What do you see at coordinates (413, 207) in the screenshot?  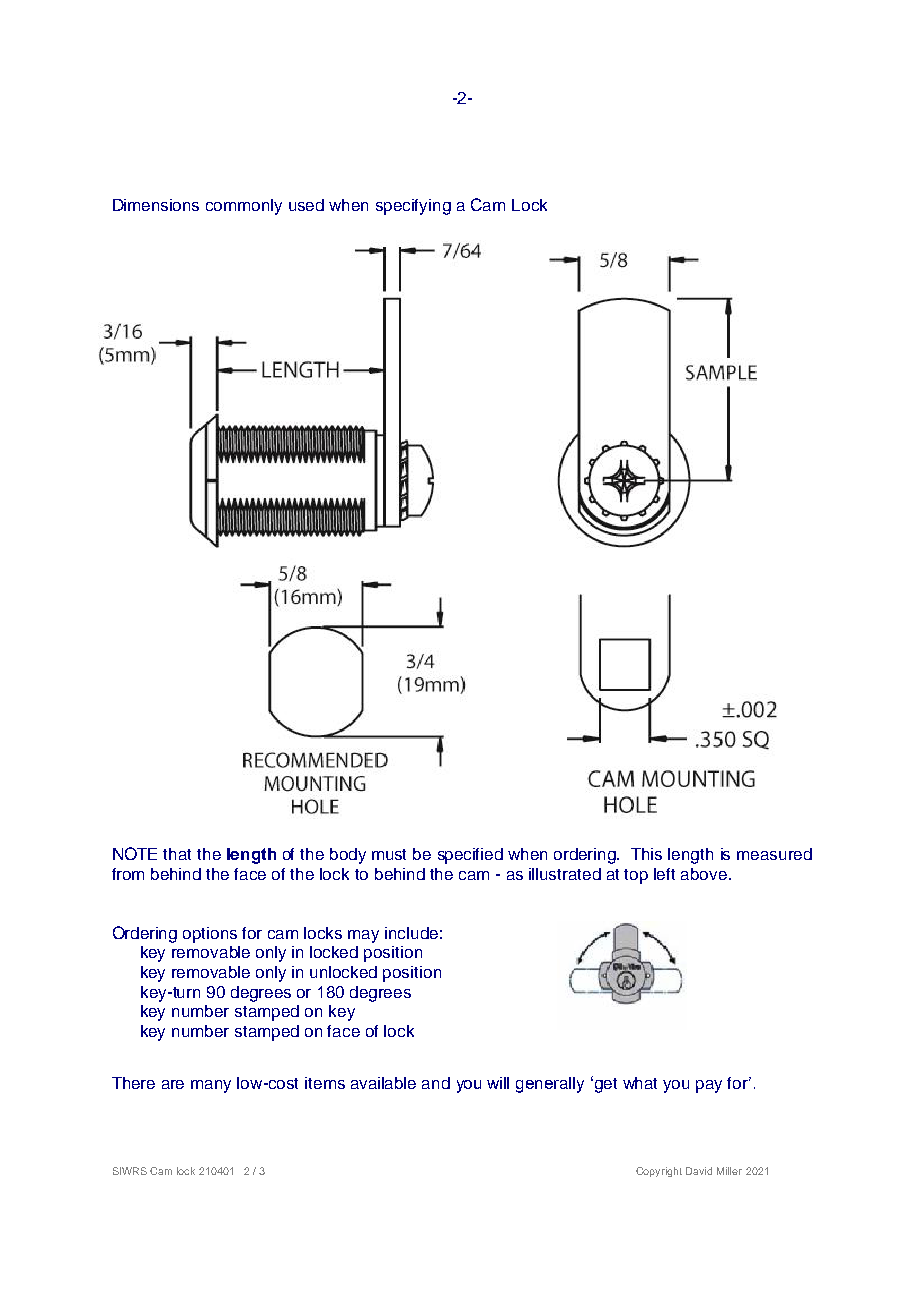 I see `specifying` at bounding box center [413, 207].
